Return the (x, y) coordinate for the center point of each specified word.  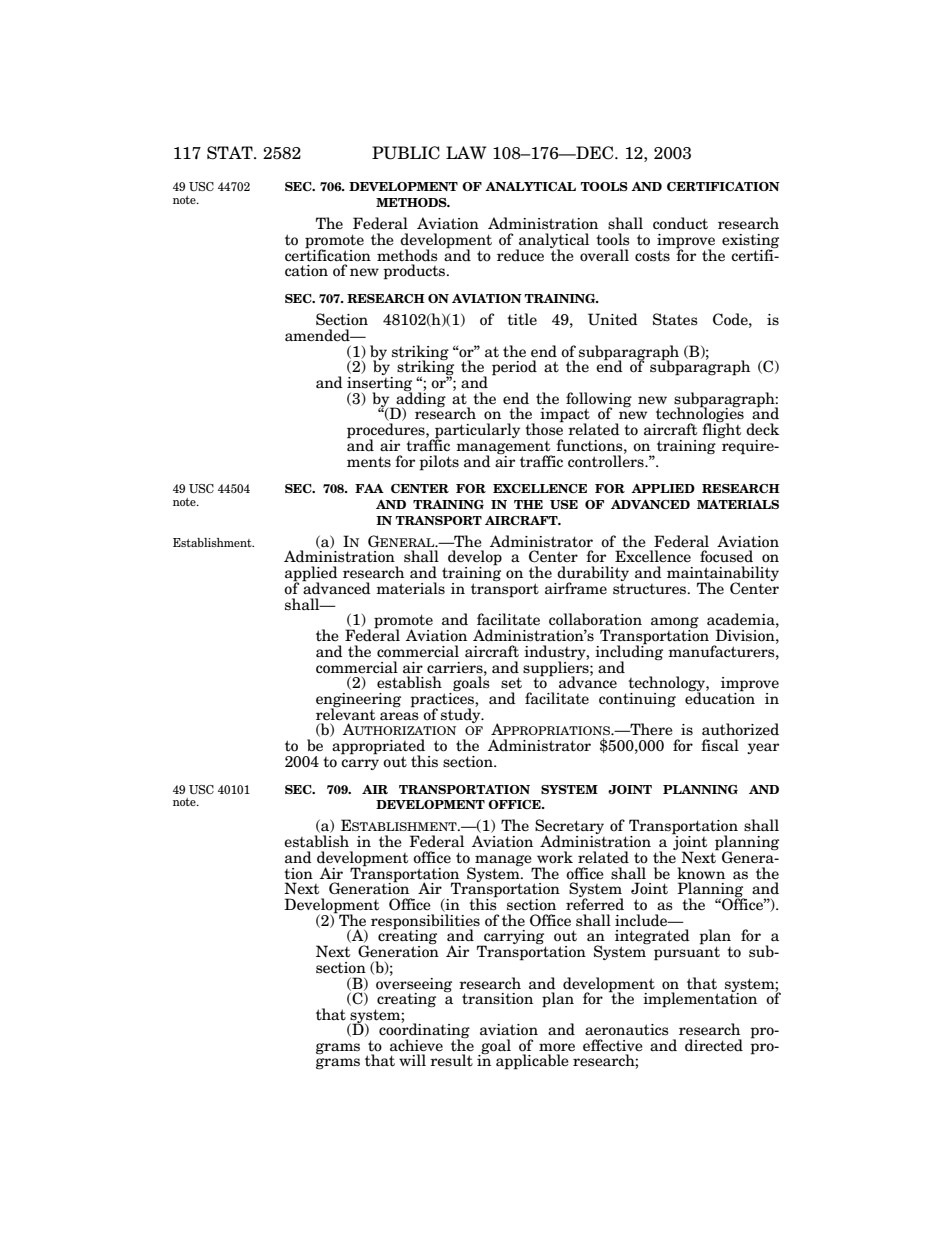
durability (592, 575)
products (415, 272)
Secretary (569, 828)
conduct (680, 223)
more (557, 1047)
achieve (416, 1045)
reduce (520, 255)
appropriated (378, 748)
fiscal (720, 745)
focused (726, 556)
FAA (369, 488)
